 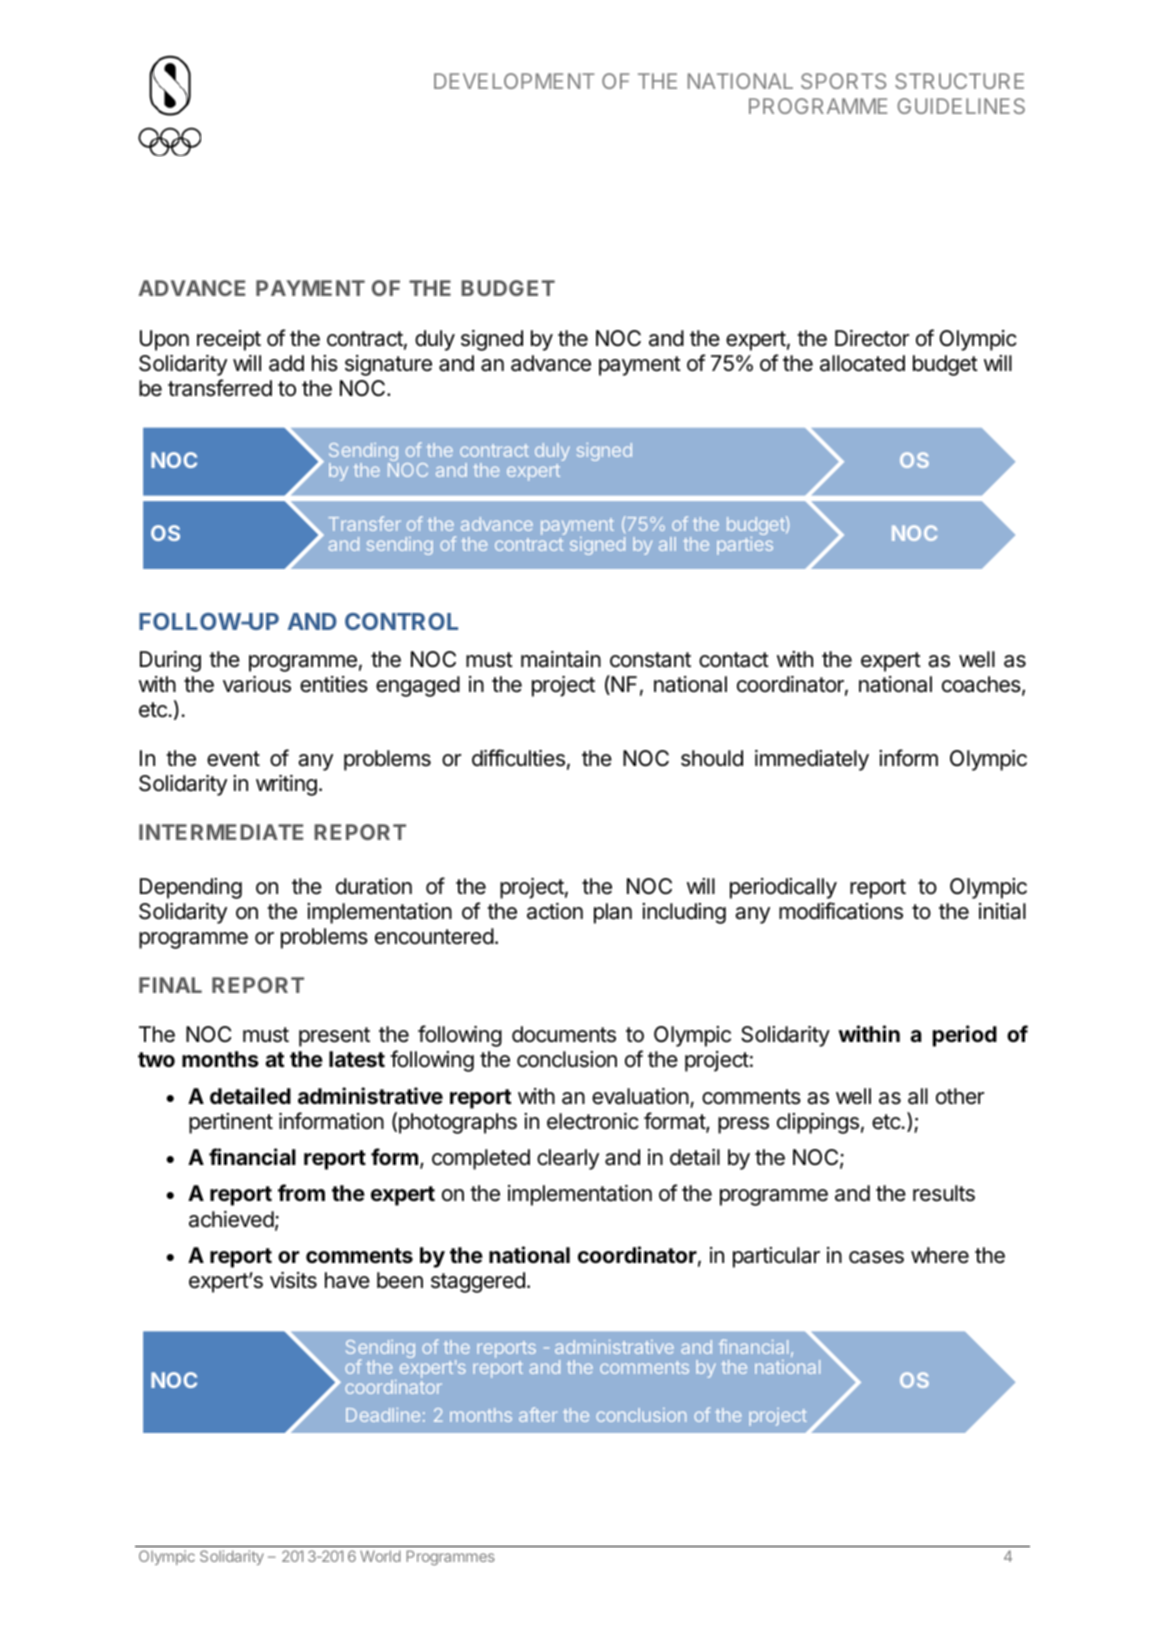 What do you see at coordinates (221, 832) in the image?
I see `INTERMEDIATE` at bounding box center [221, 832].
